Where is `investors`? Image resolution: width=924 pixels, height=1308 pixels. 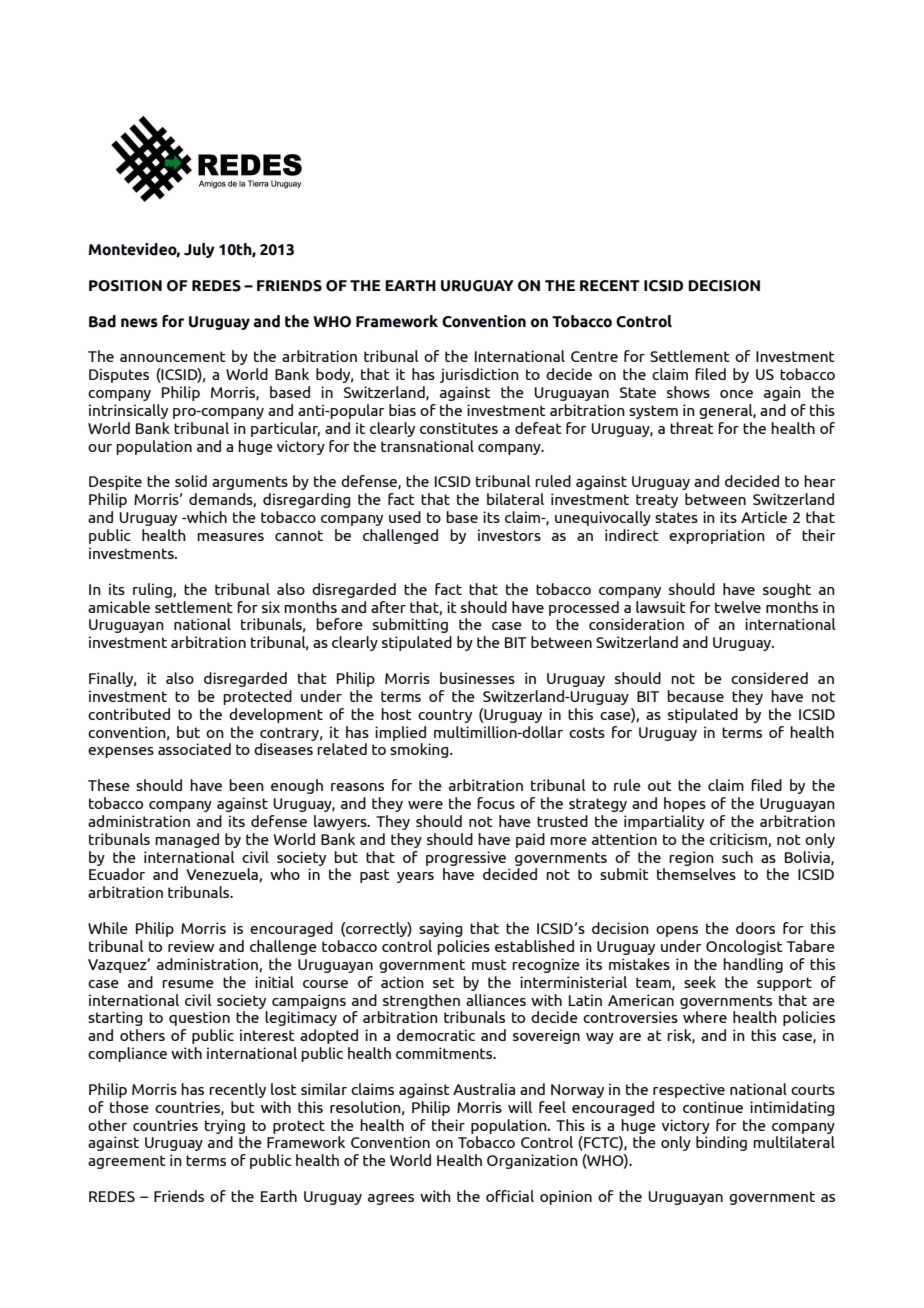 investors is located at coordinates (509, 535).
